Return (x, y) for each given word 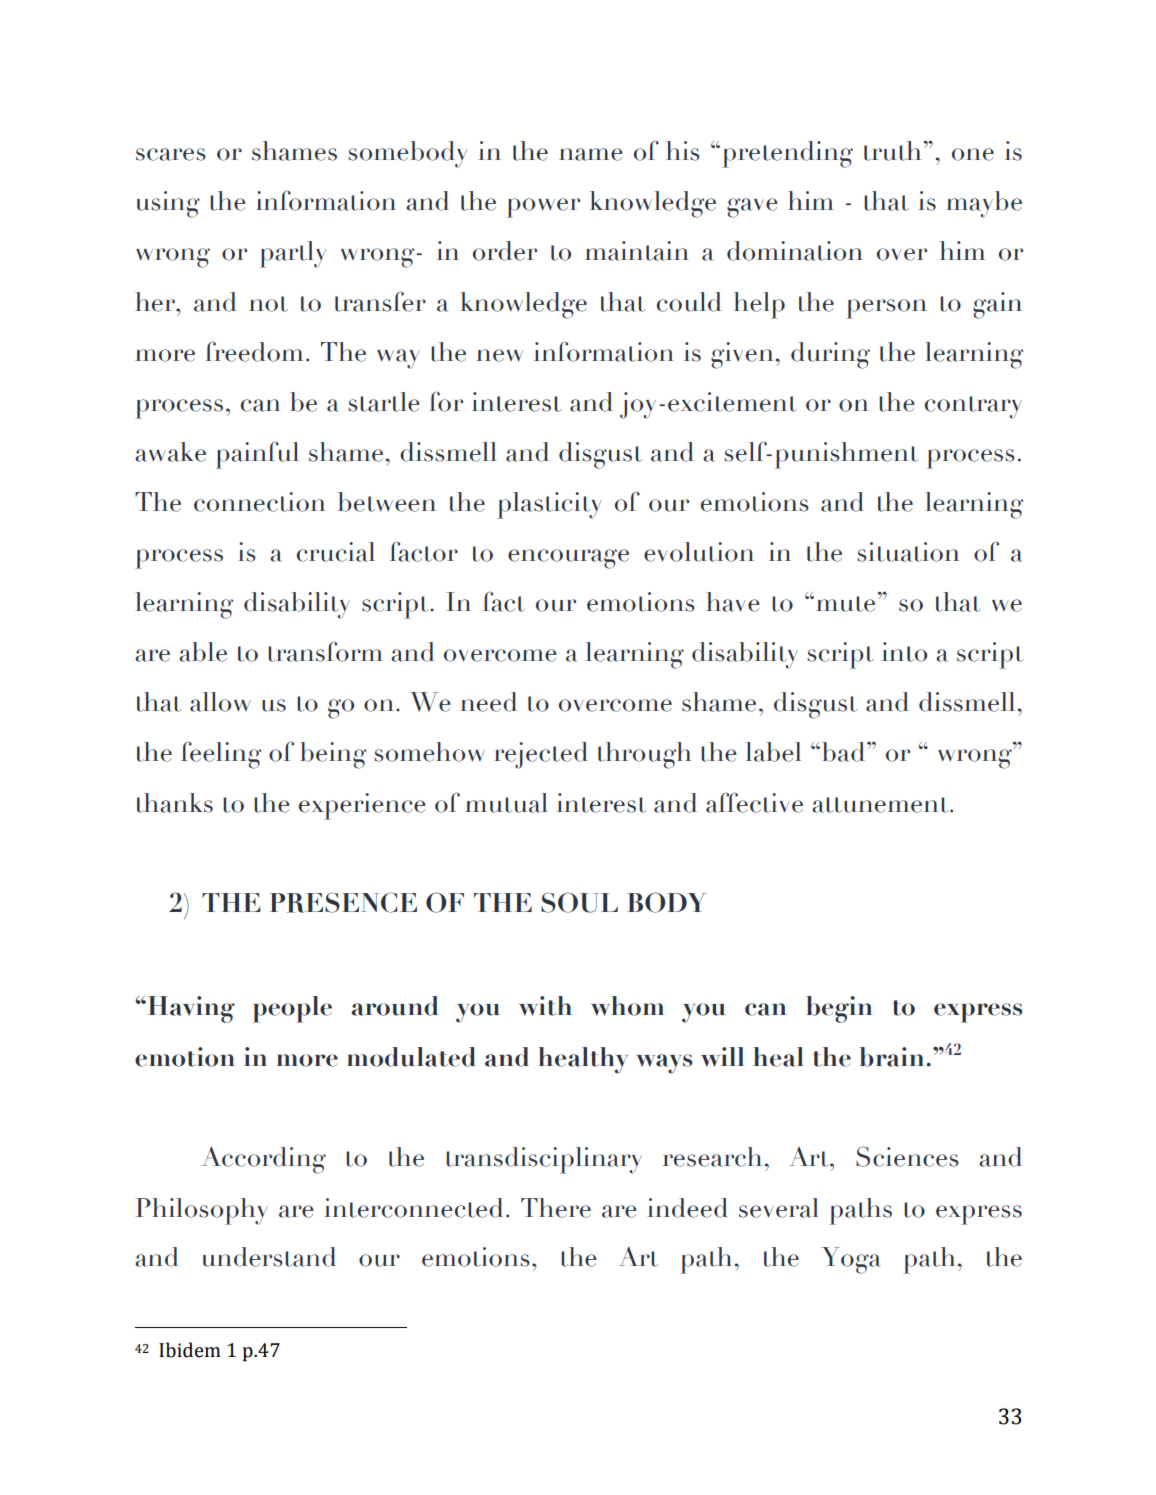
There (556, 1208)
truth (892, 151)
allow (220, 702)
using (168, 204)
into (904, 652)
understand (269, 1257)
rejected (541, 755)
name (591, 154)
